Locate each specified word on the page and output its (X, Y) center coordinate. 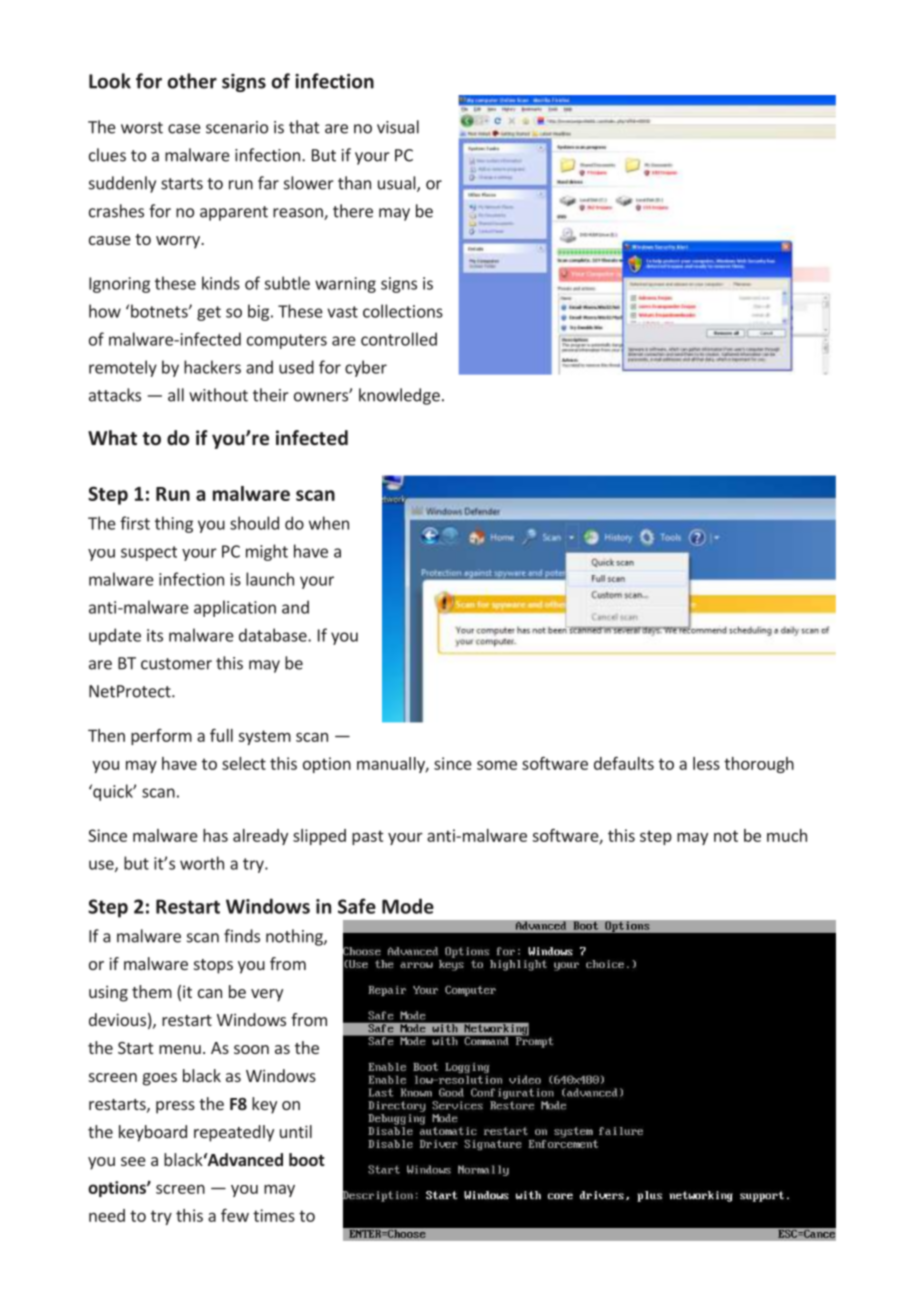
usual (398, 184)
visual (398, 127)
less (706, 763)
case (184, 129)
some (497, 765)
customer (176, 664)
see (133, 1161)
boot (307, 1159)
